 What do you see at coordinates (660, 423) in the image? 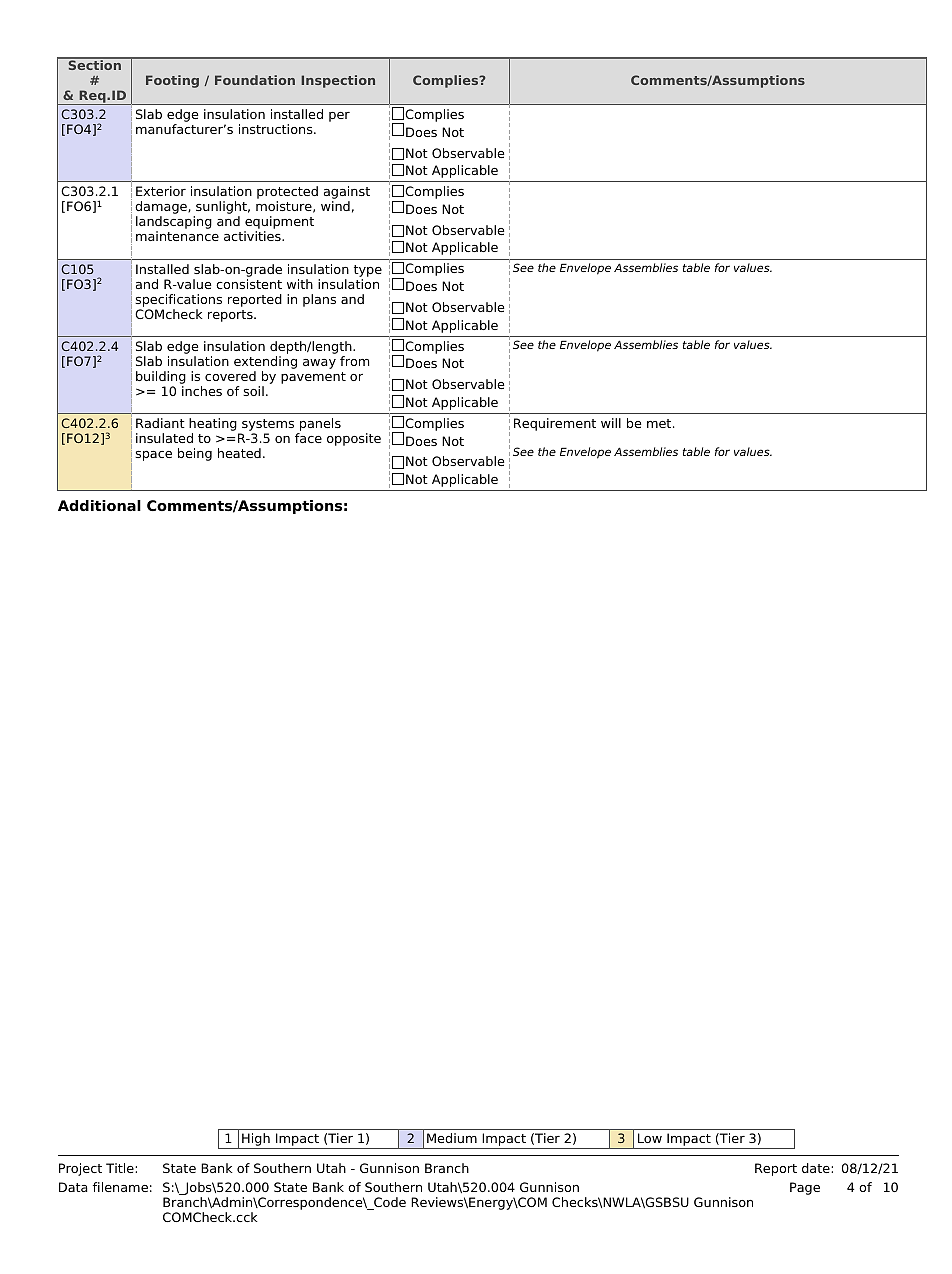
I see `met` at bounding box center [660, 423].
